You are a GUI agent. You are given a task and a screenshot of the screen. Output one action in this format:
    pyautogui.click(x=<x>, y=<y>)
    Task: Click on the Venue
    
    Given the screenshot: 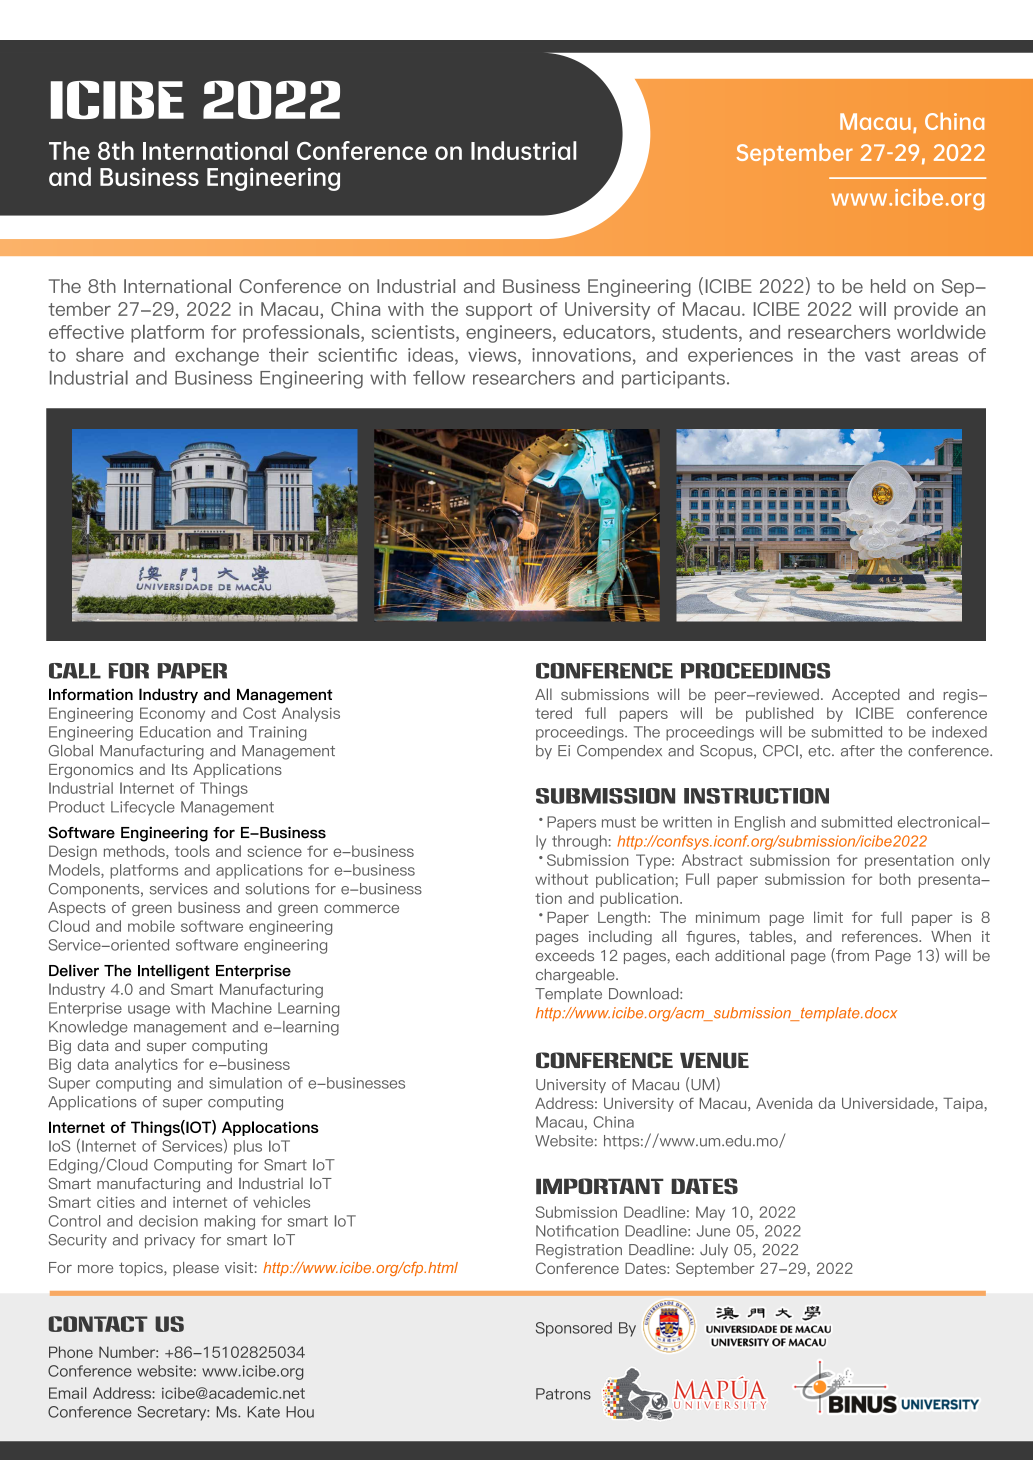 What is the action you would take?
    pyautogui.click(x=714, y=1060)
